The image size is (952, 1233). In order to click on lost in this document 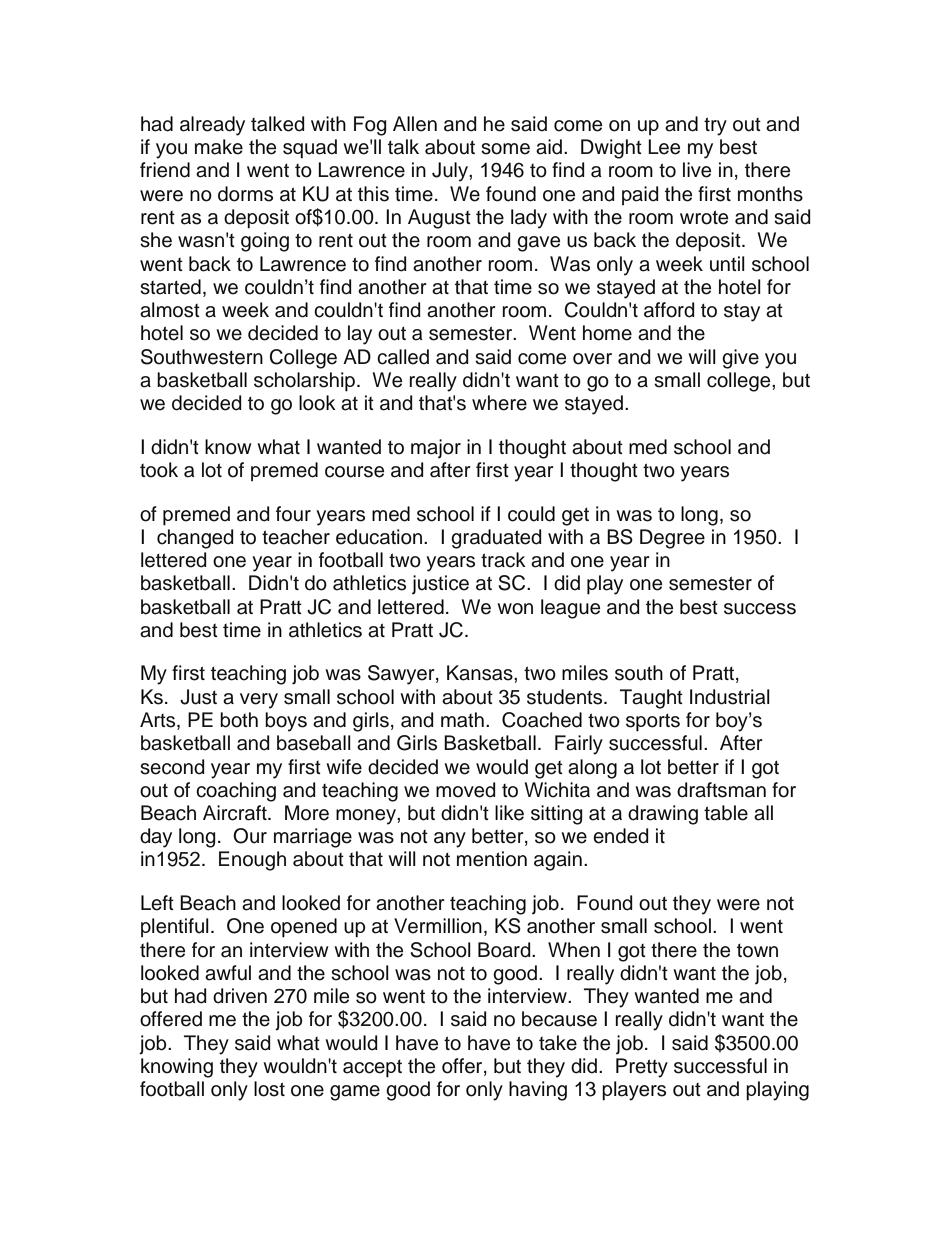, I will do `click(269, 1089)`.
